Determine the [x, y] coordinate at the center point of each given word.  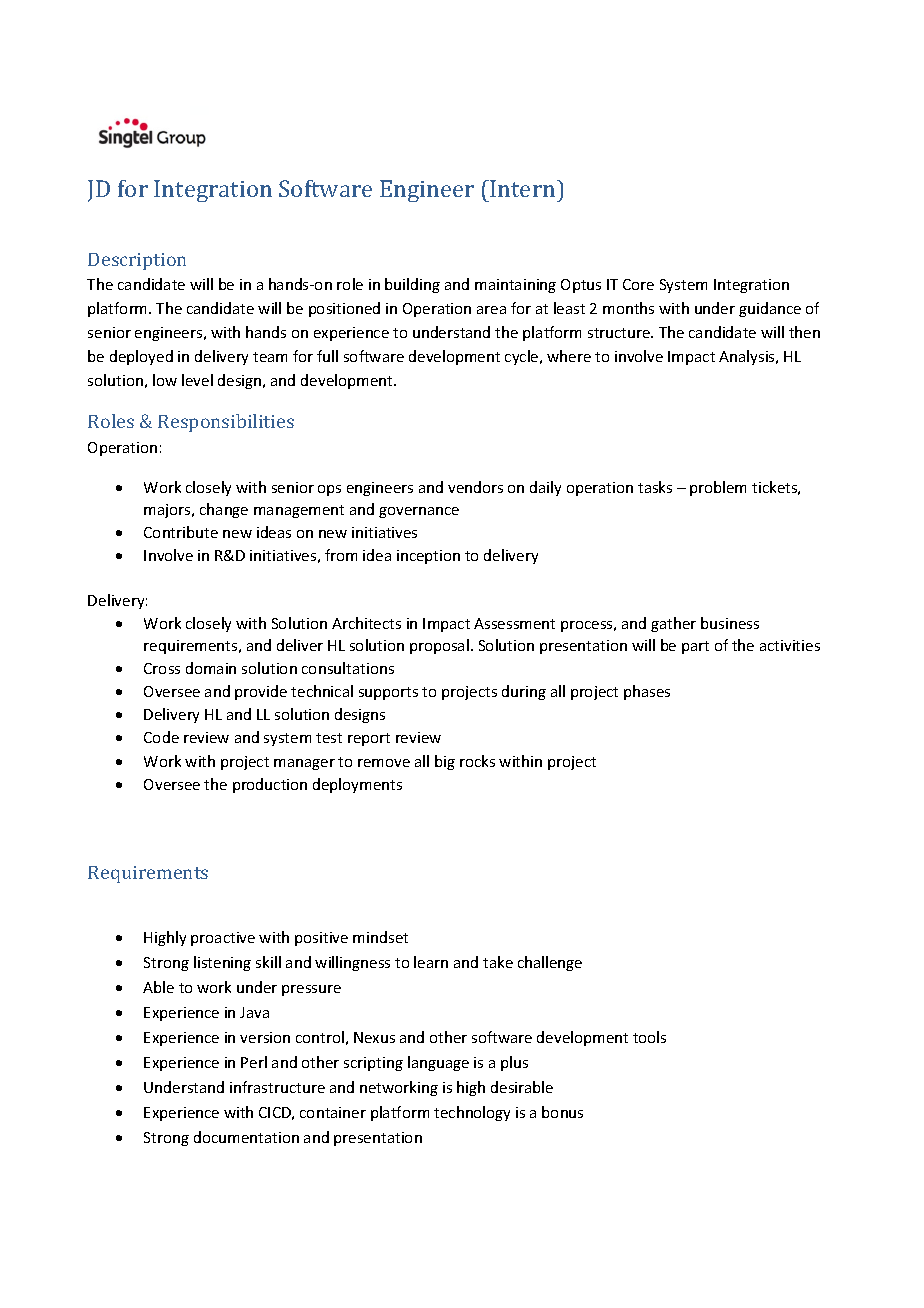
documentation [246, 1137]
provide [261, 692]
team [270, 357]
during [524, 692]
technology [472, 1113]
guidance [770, 309]
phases [647, 692]
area [491, 310]
